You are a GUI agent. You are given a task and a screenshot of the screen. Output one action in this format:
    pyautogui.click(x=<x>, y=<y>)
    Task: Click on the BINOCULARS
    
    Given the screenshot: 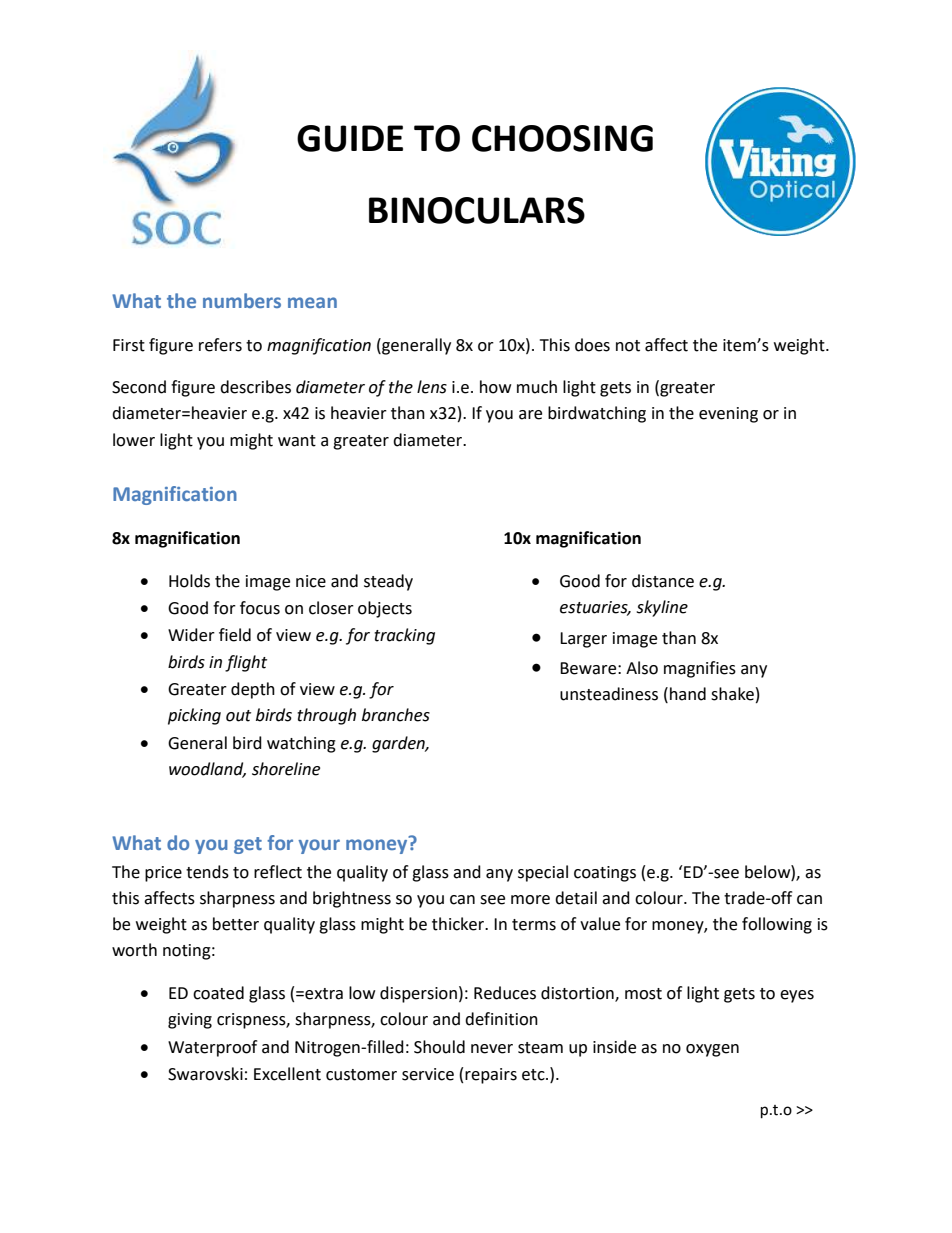 What is the action you would take?
    pyautogui.click(x=477, y=210)
